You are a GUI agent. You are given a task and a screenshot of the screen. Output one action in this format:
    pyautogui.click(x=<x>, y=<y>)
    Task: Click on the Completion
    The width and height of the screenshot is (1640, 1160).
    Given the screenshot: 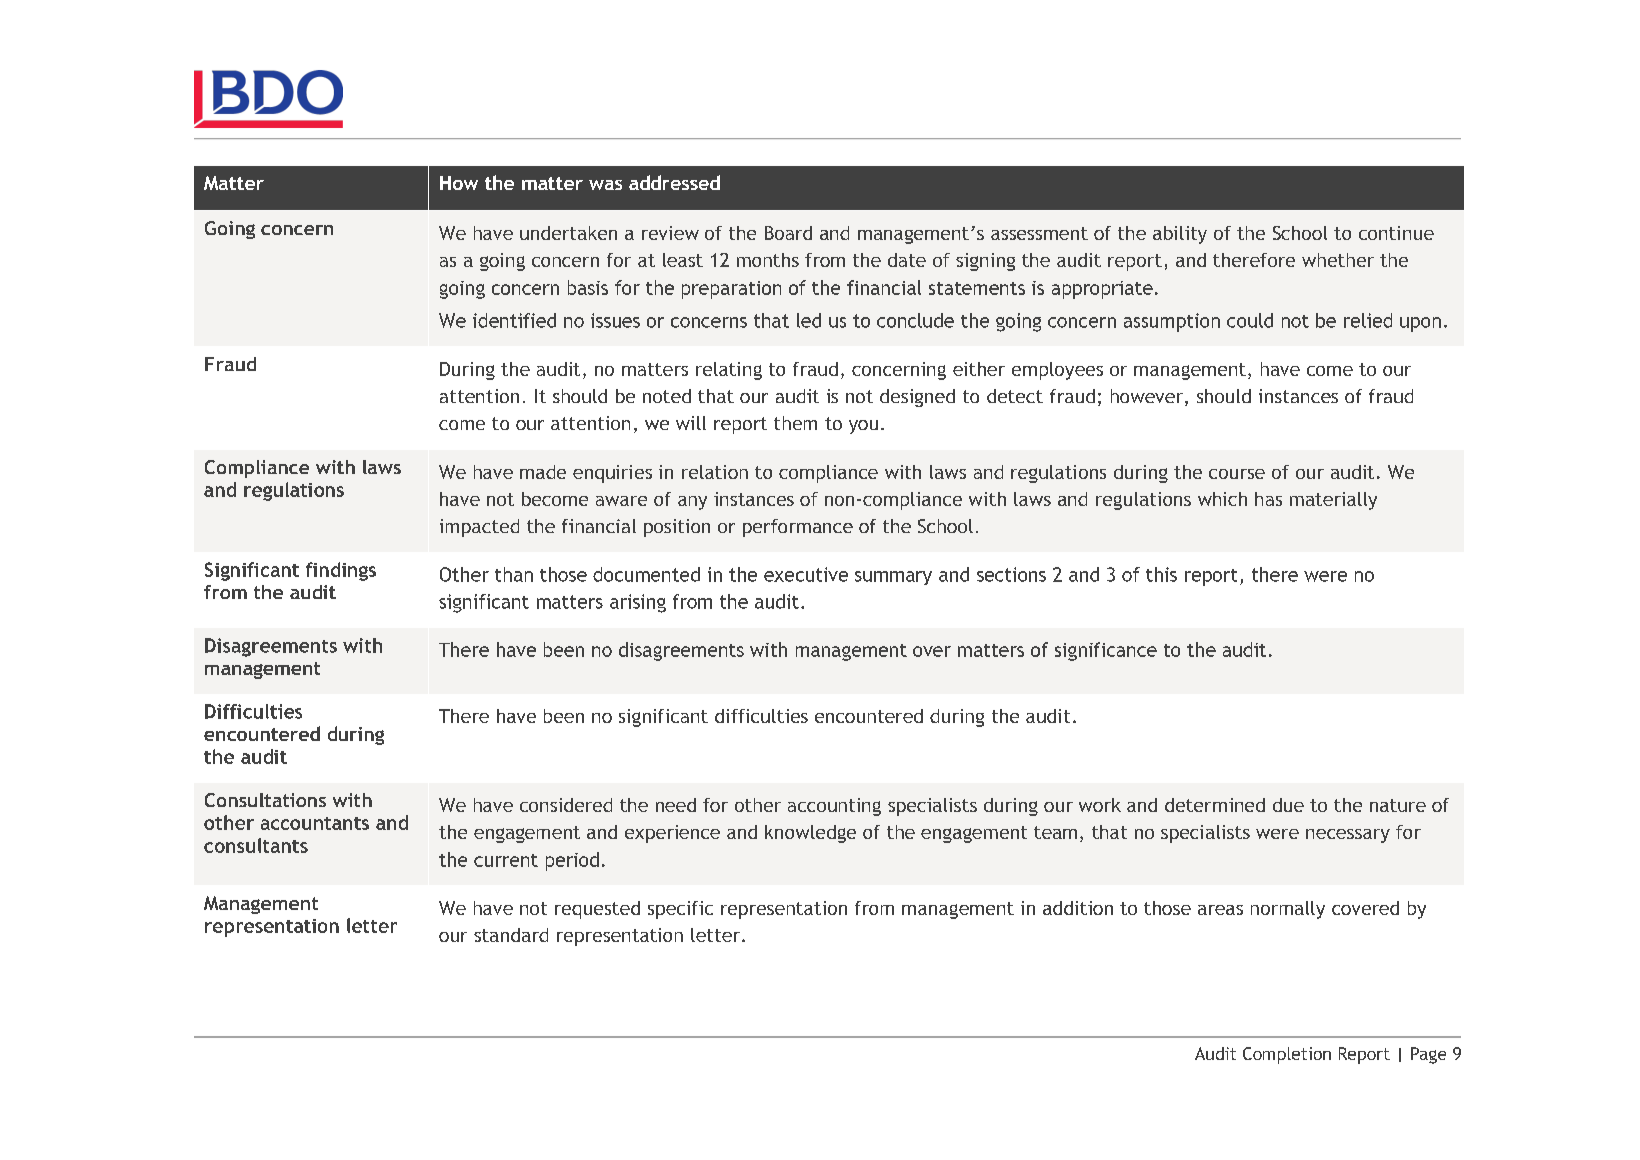 What is the action you would take?
    pyautogui.click(x=1287, y=1055)
